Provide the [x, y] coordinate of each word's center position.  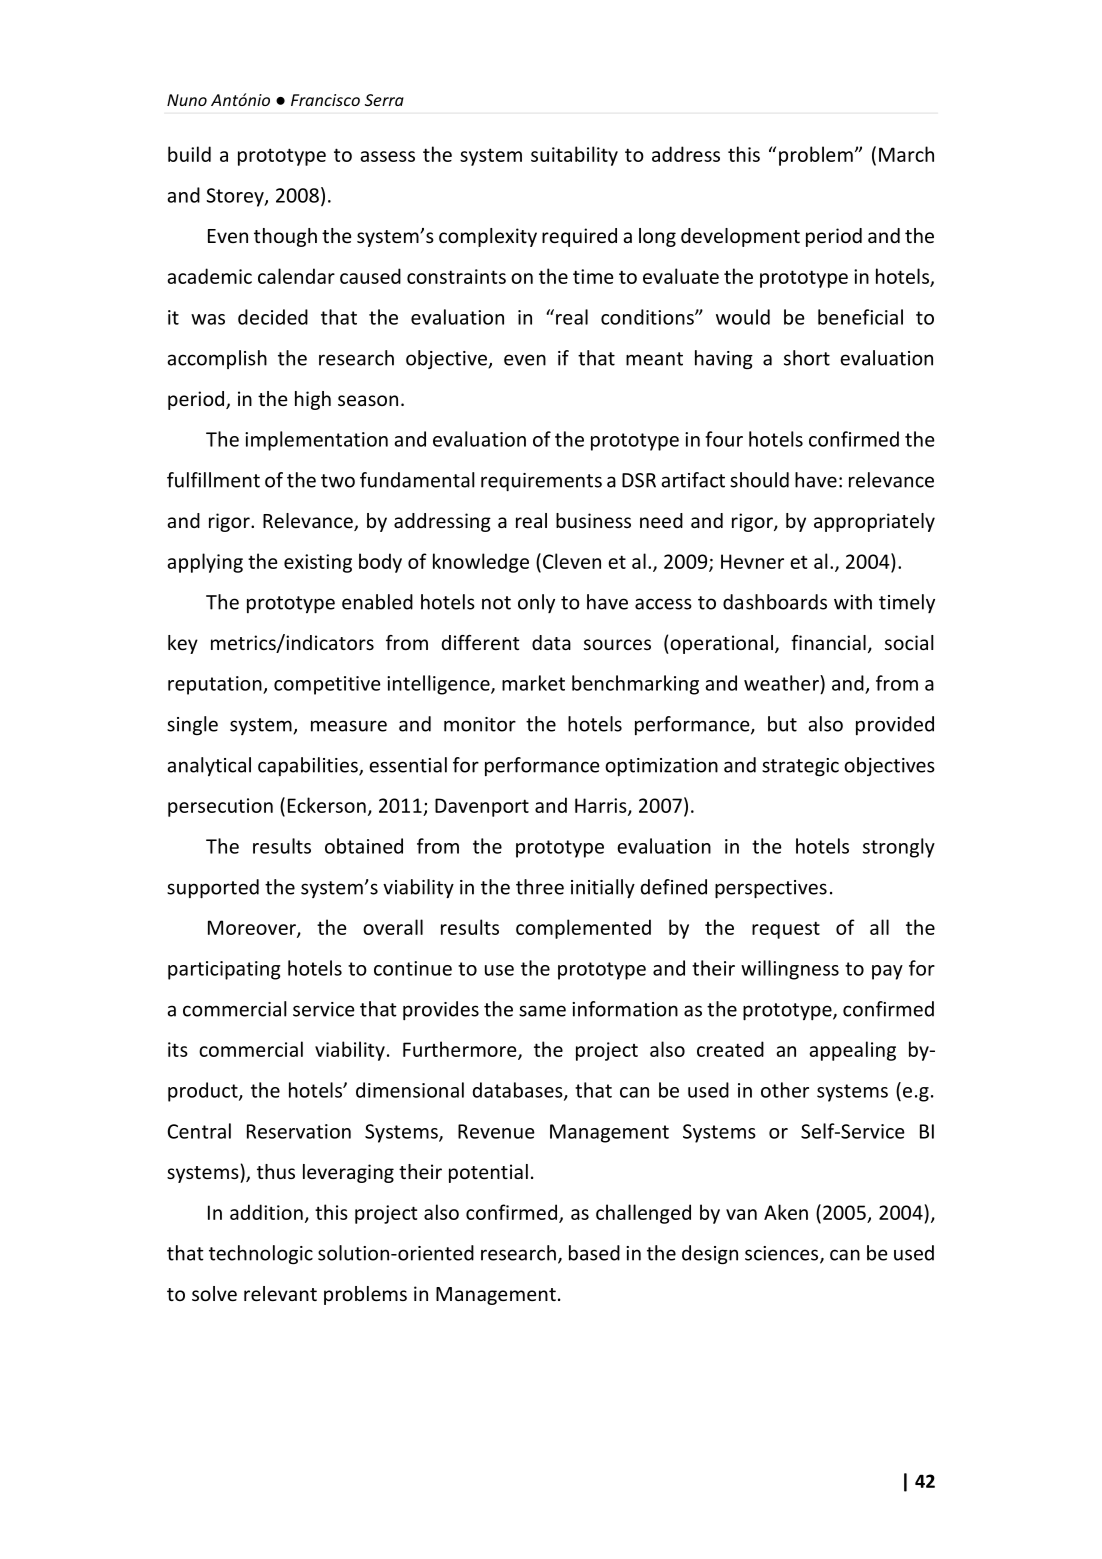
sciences [783, 1254]
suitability [574, 156]
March [906, 154]
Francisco [325, 100]
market [533, 683]
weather [782, 683]
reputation [216, 685]
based [594, 1253]
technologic [261, 1254]
